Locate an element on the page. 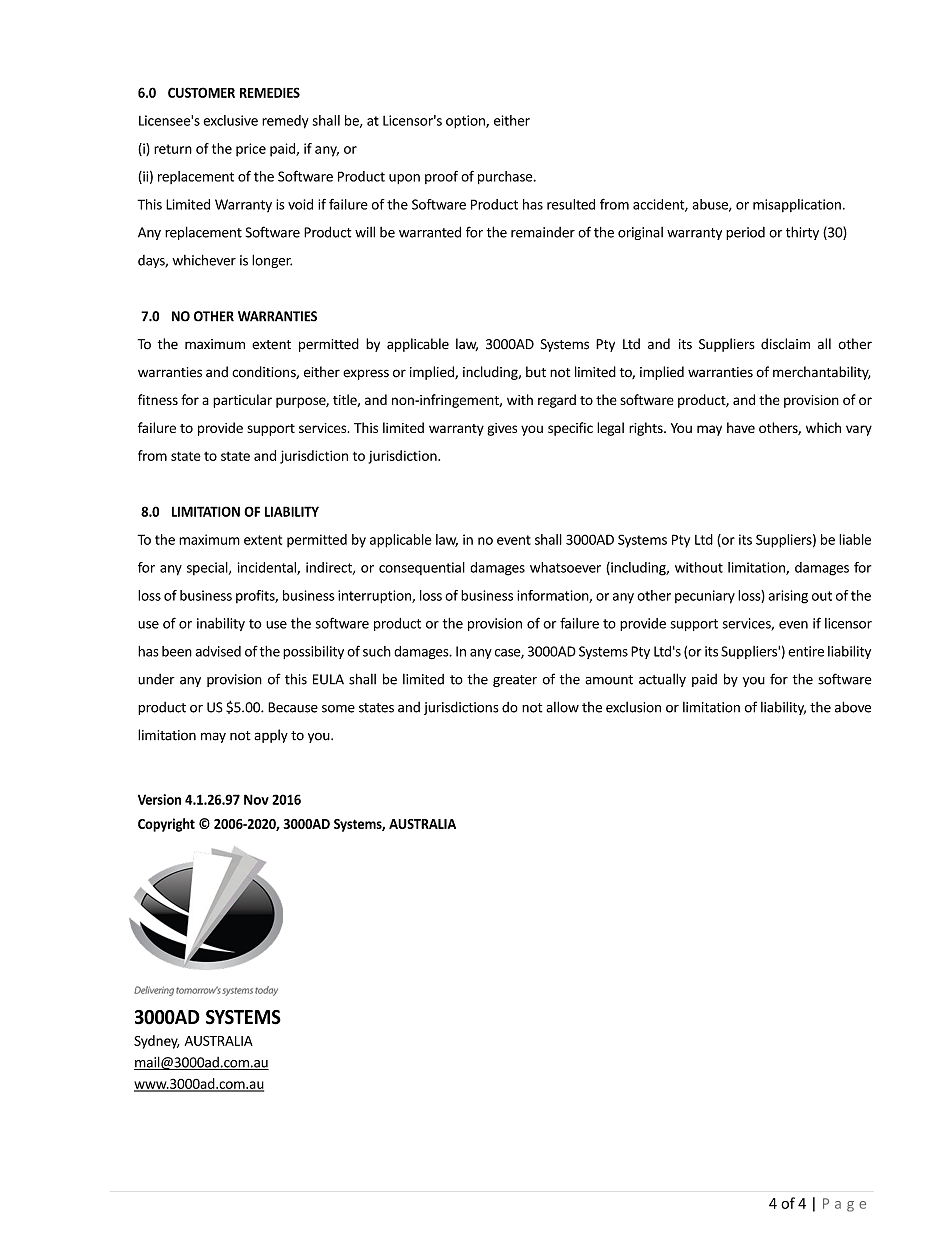 The image size is (952, 1233). have is located at coordinates (741, 427).
